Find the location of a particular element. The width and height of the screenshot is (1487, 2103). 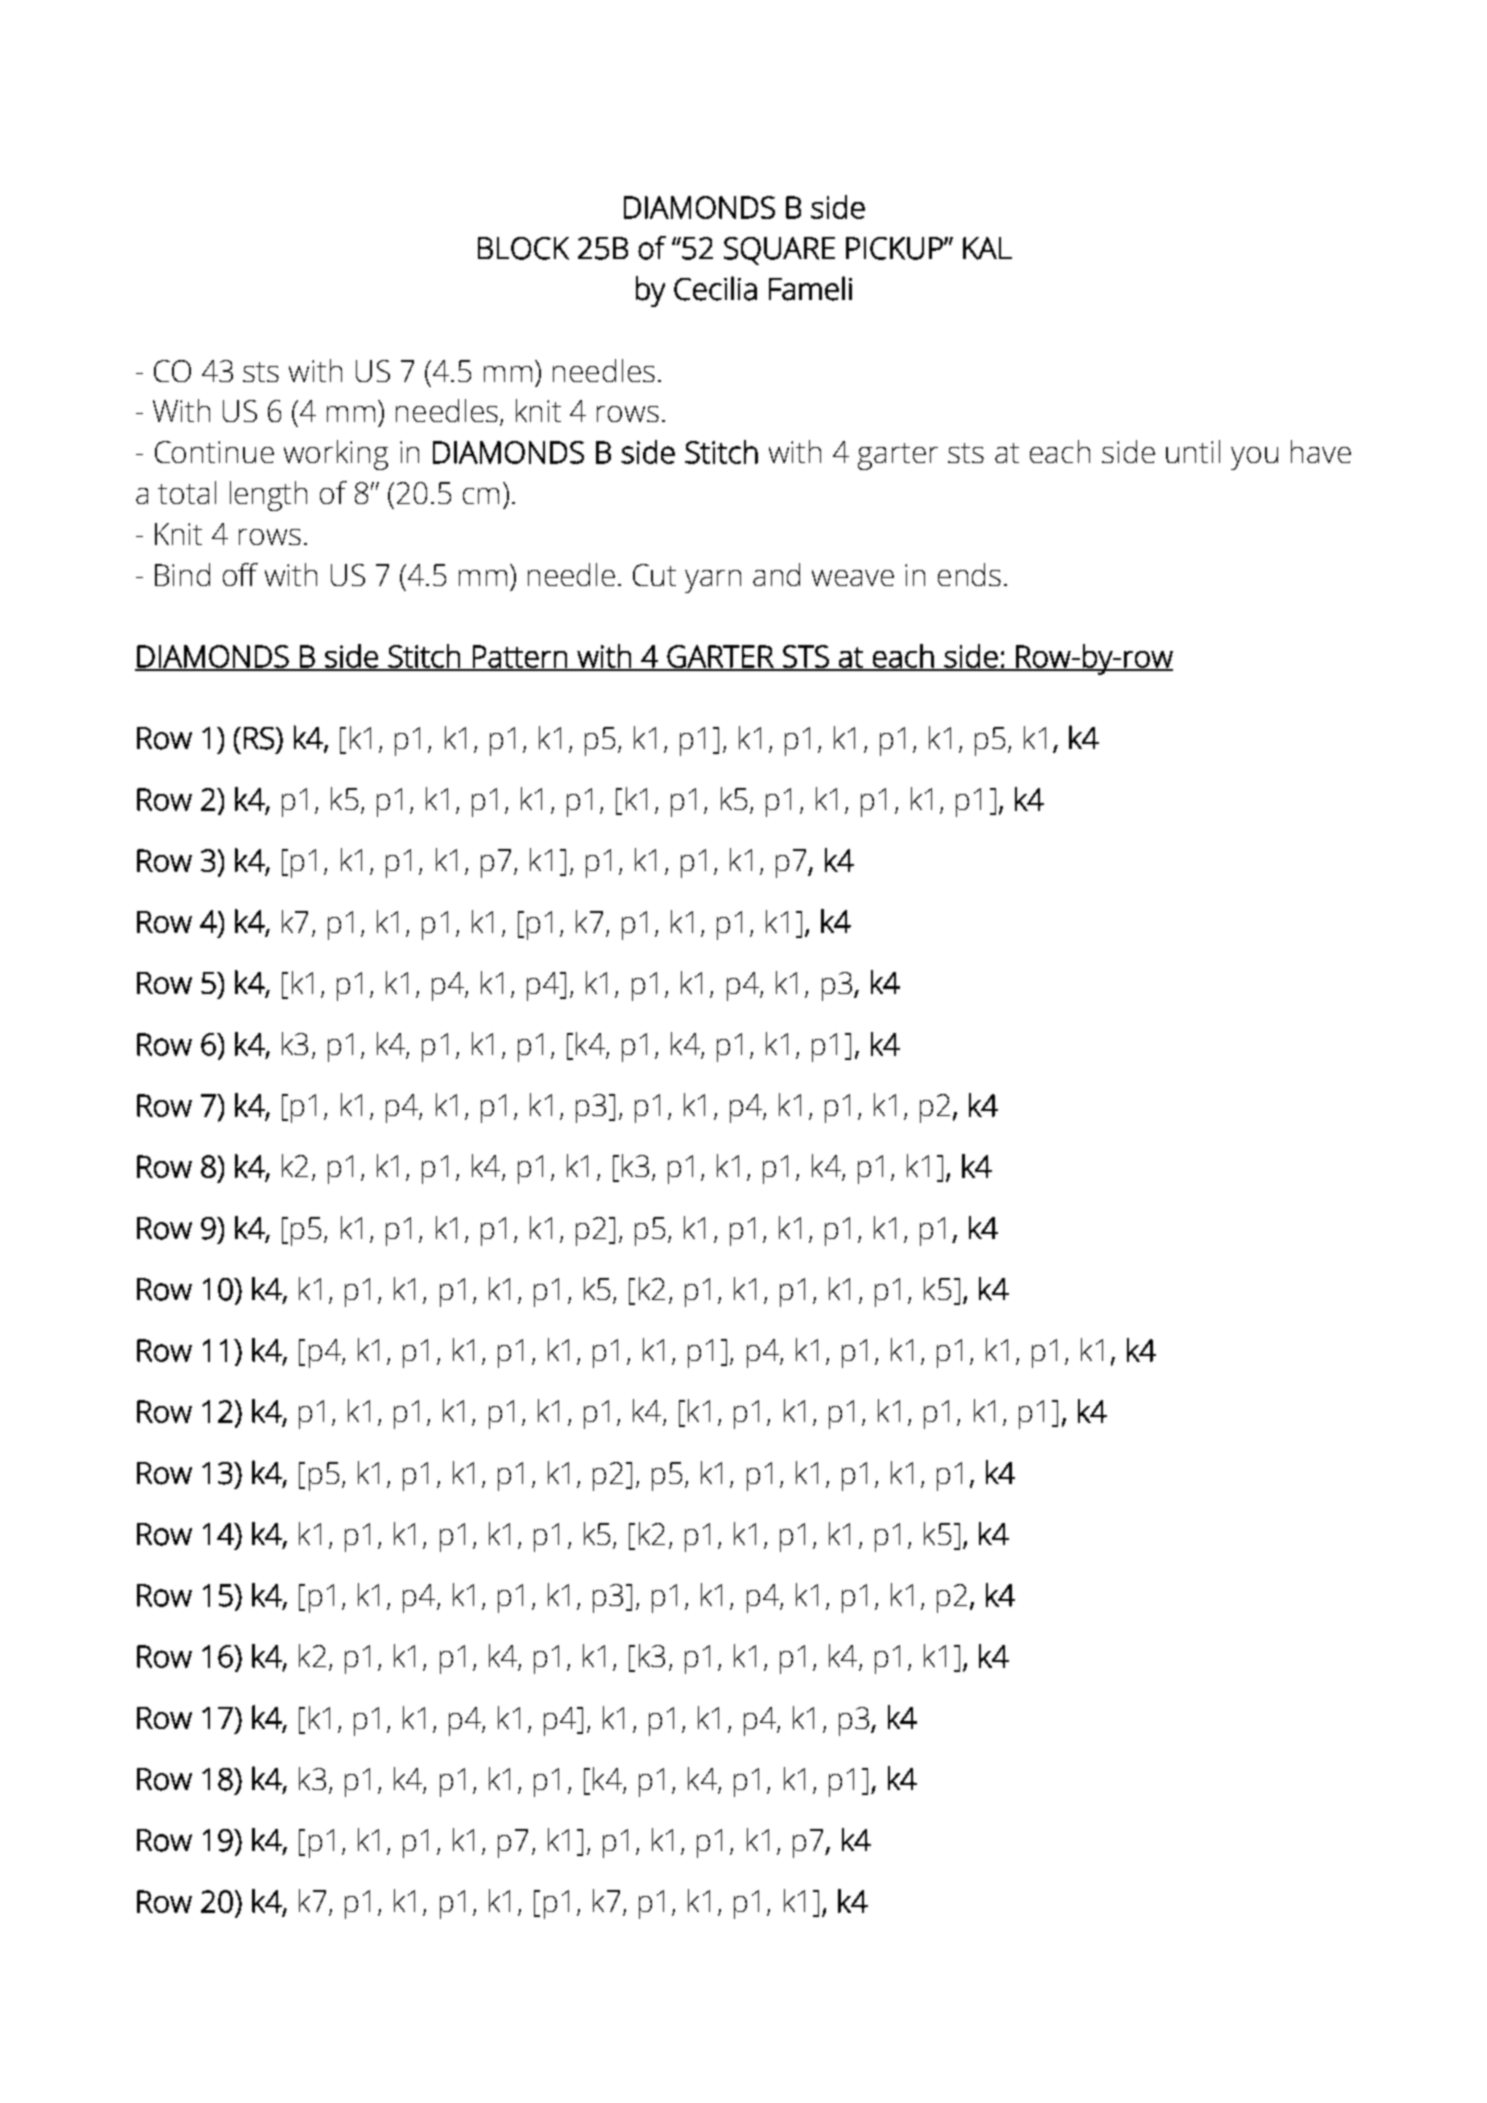

SQUARE is located at coordinates (779, 251).
